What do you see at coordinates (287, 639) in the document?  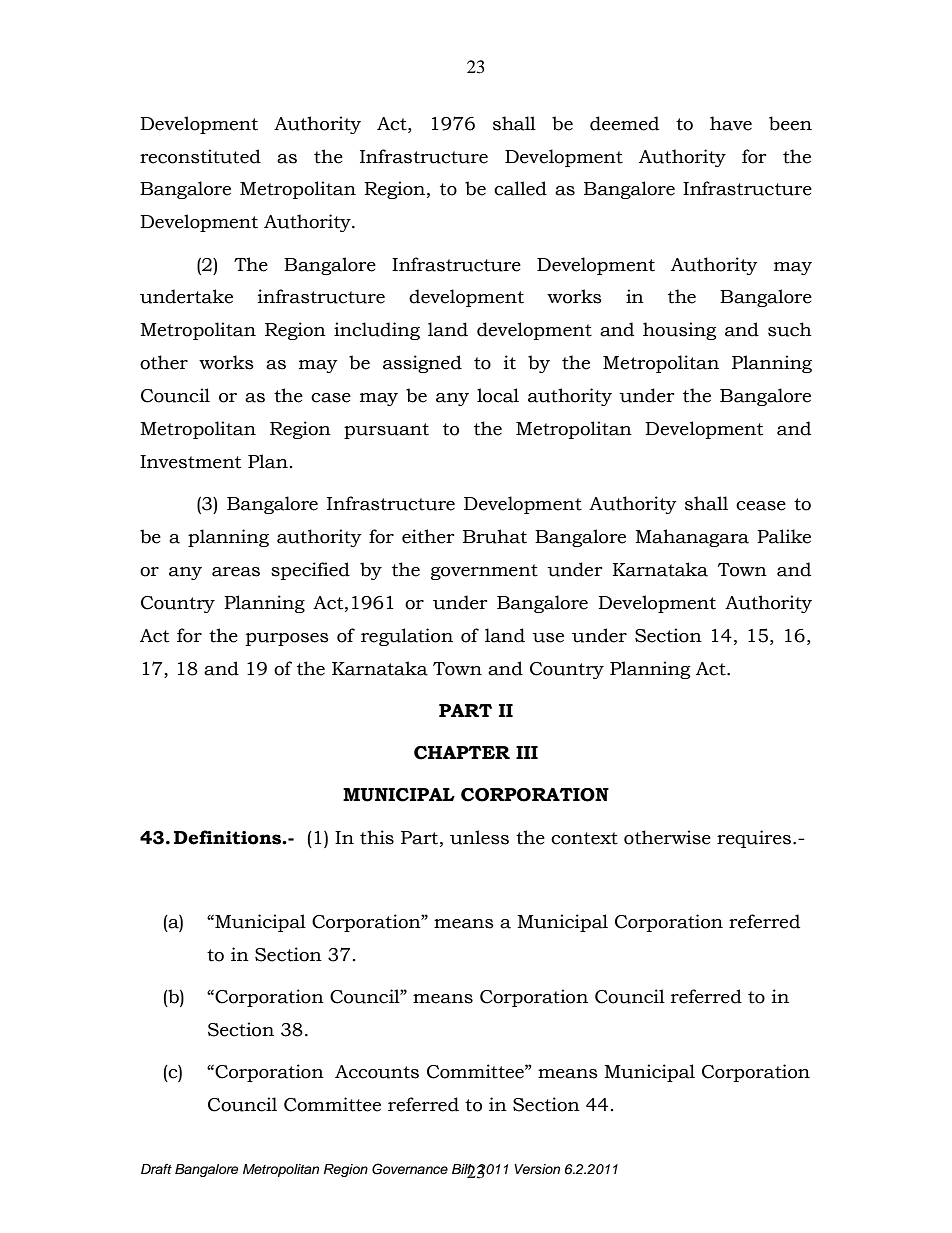 I see `purposes` at bounding box center [287, 639].
